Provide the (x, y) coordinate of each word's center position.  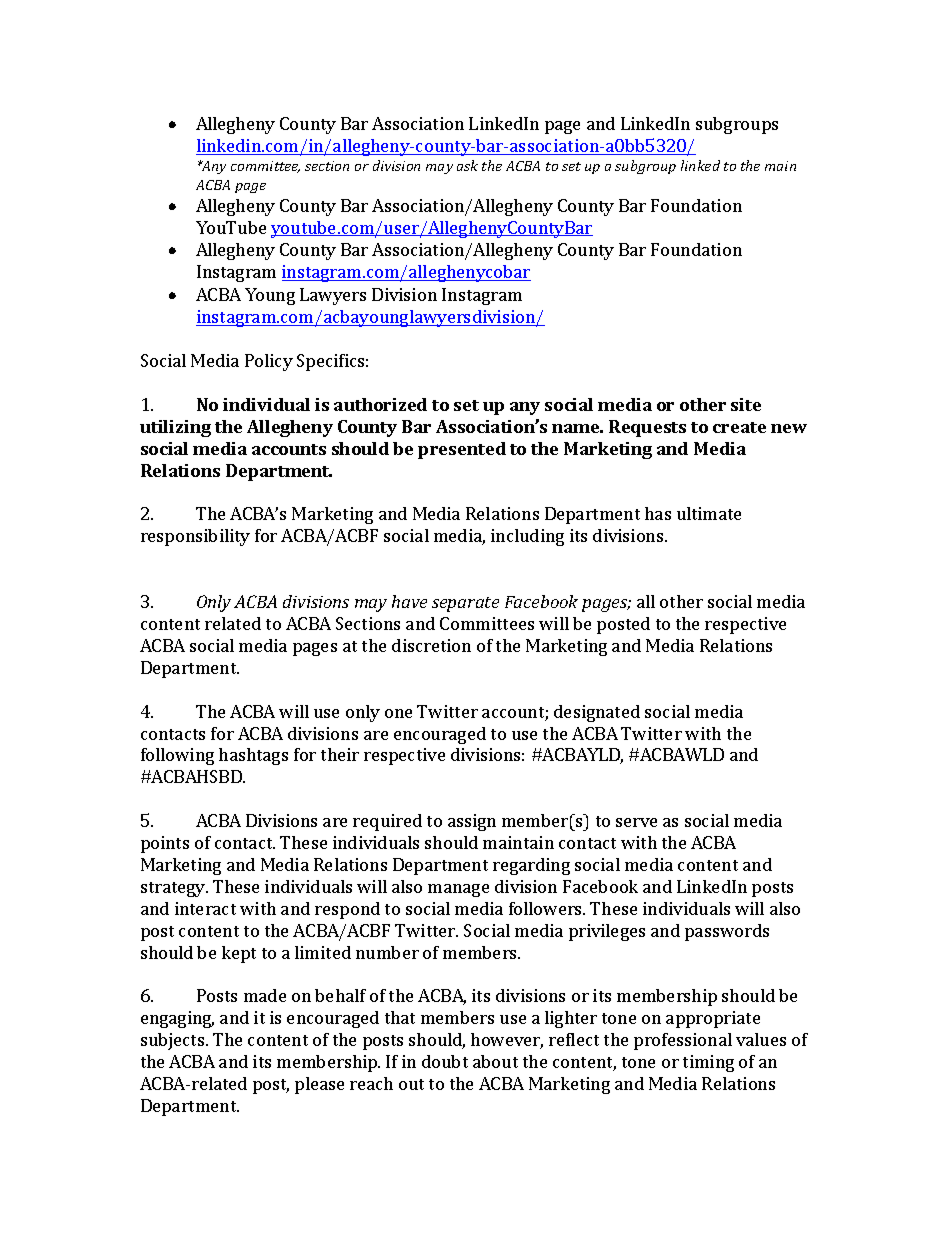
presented (462, 450)
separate (465, 604)
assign (472, 822)
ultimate (709, 513)
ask (467, 165)
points (165, 844)
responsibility (195, 537)
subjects (174, 1041)
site (746, 404)
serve (636, 822)
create (739, 427)
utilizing (175, 428)
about (495, 1061)
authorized (380, 404)
